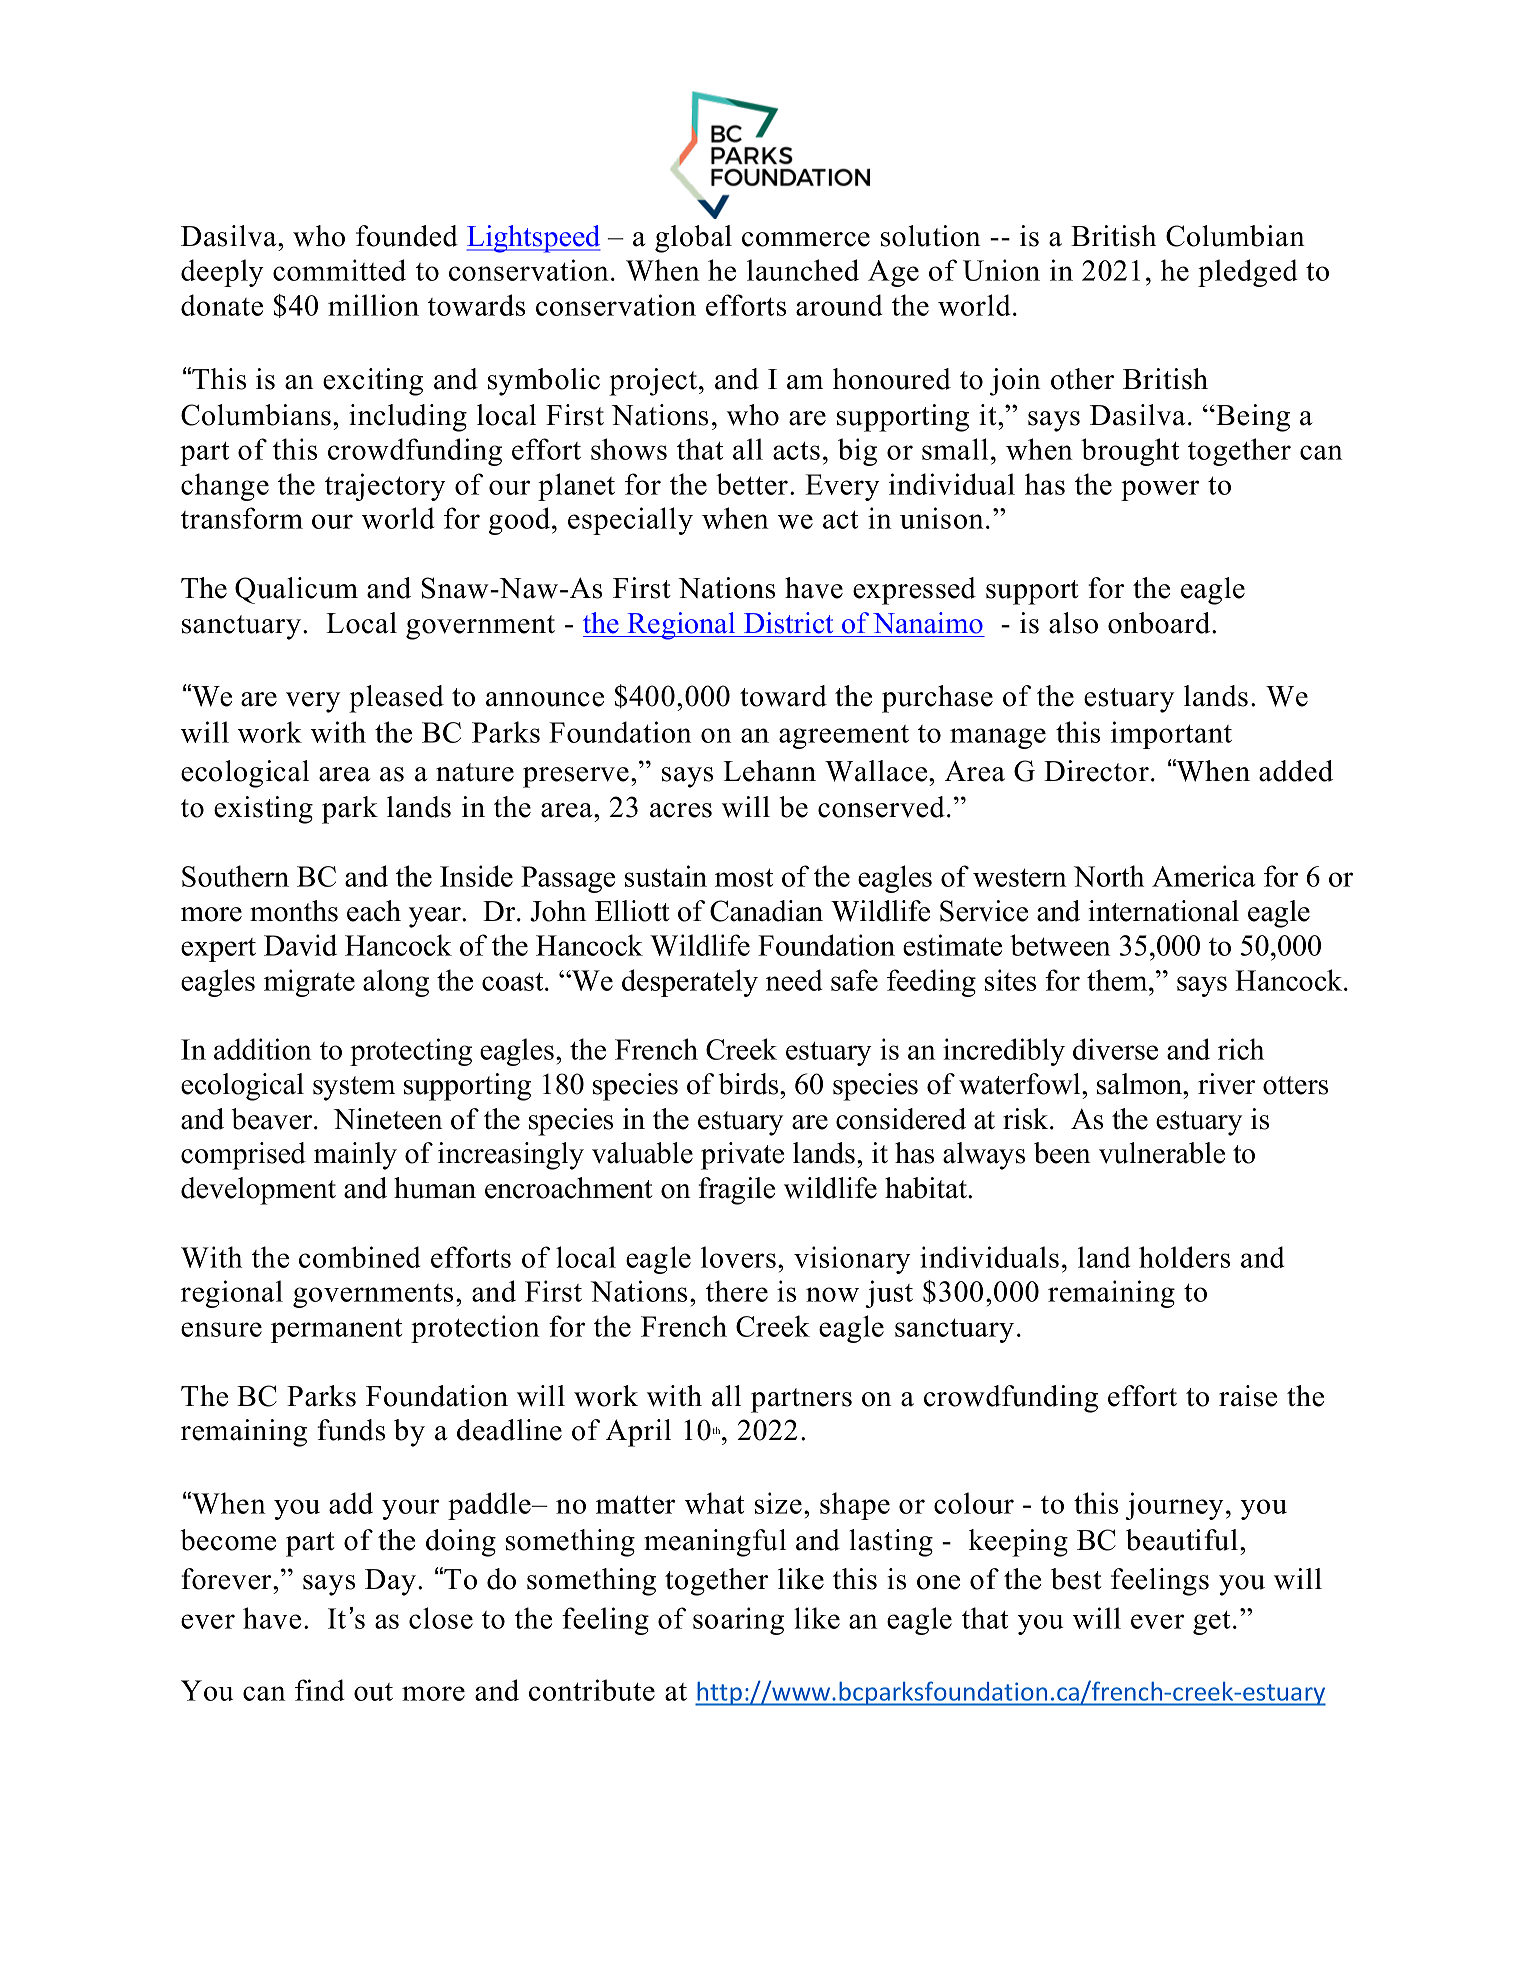 This image has height=1987, width=1535. What do you see at coordinates (738, 1621) in the image?
I see `soaring` at bounding box center [738, 1621].
